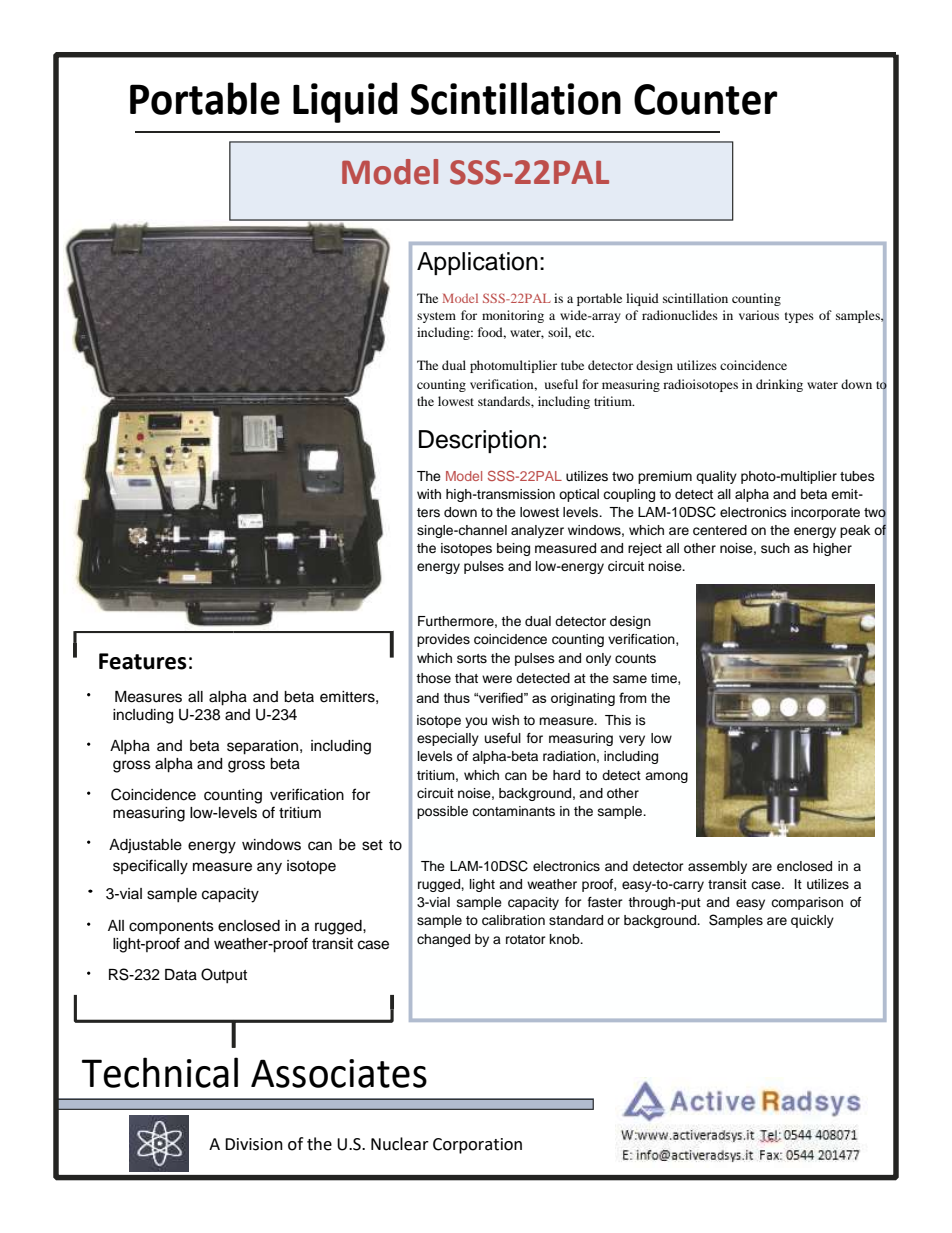 The image size is (952, 1233). Describe the element at coordinates (477, 263) in the screenshot. I see `Application` at that location.
